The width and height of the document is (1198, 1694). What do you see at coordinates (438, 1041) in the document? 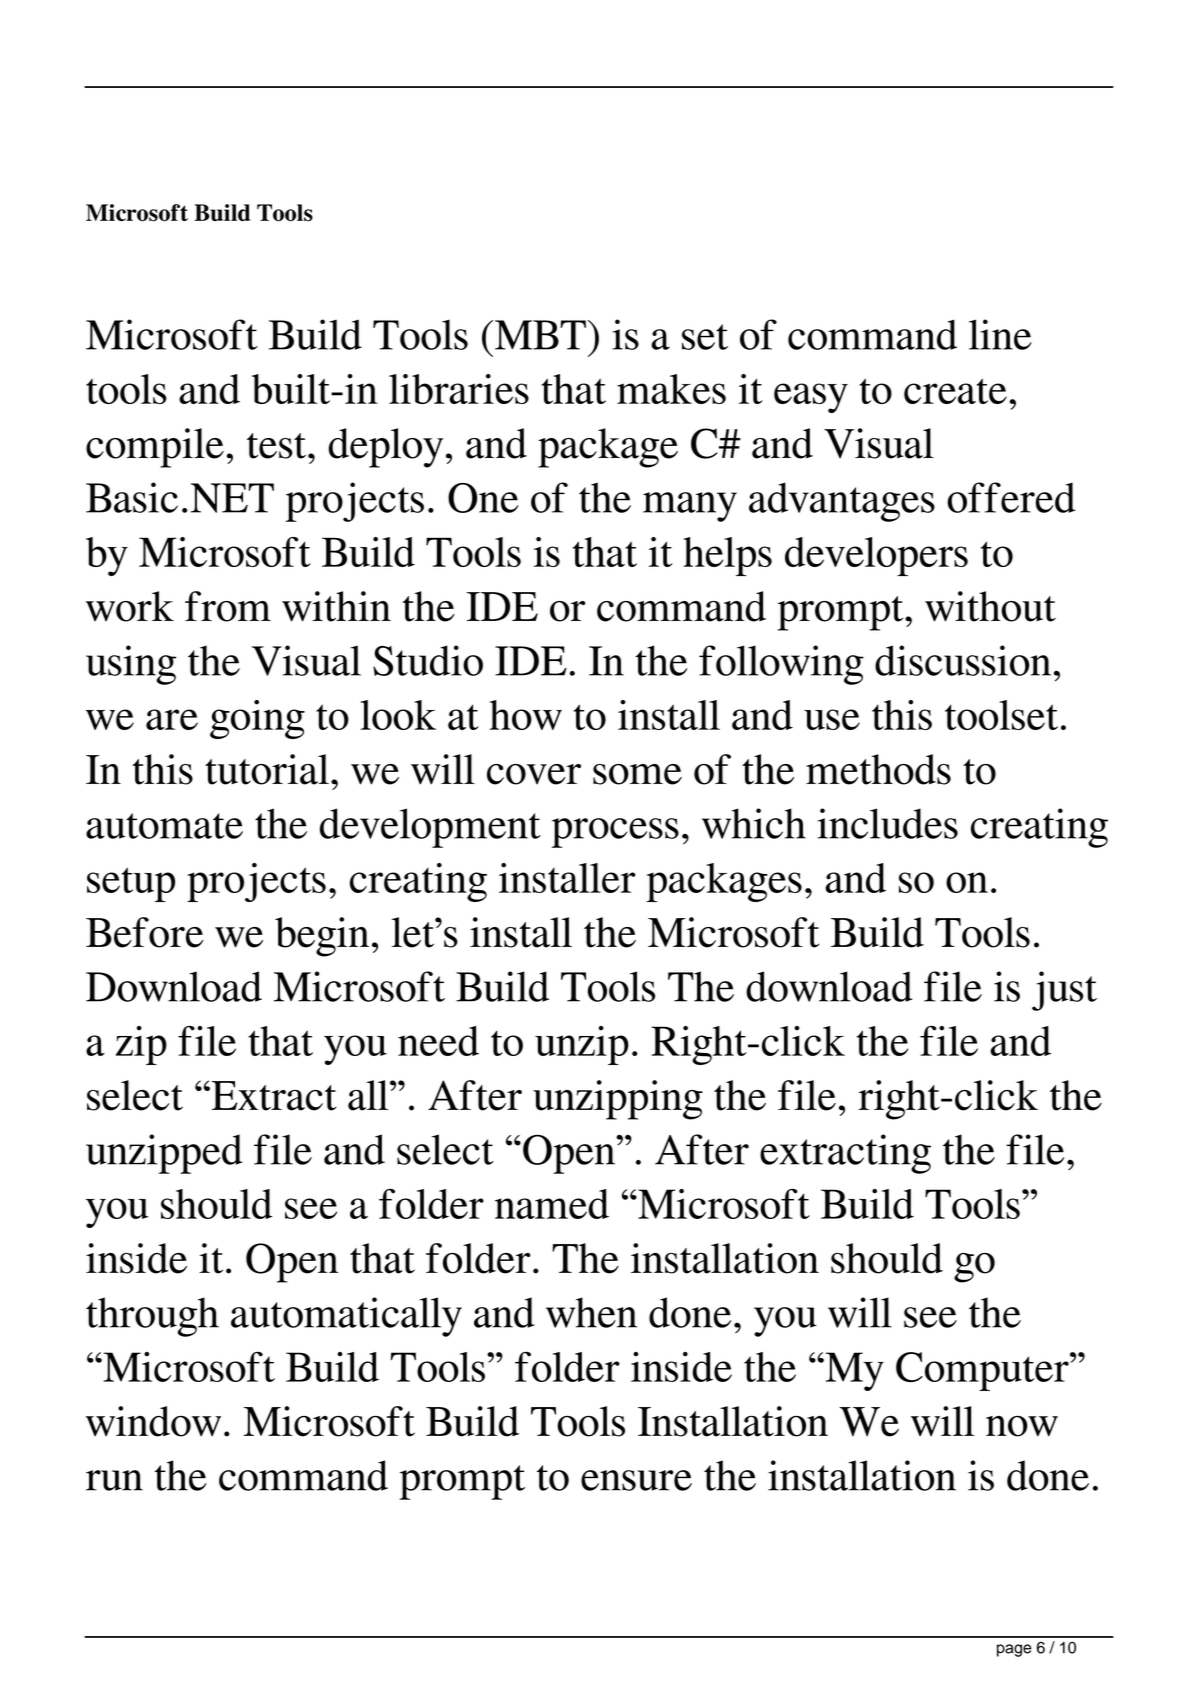
I see `need` at bounding box center [438, 1041].
